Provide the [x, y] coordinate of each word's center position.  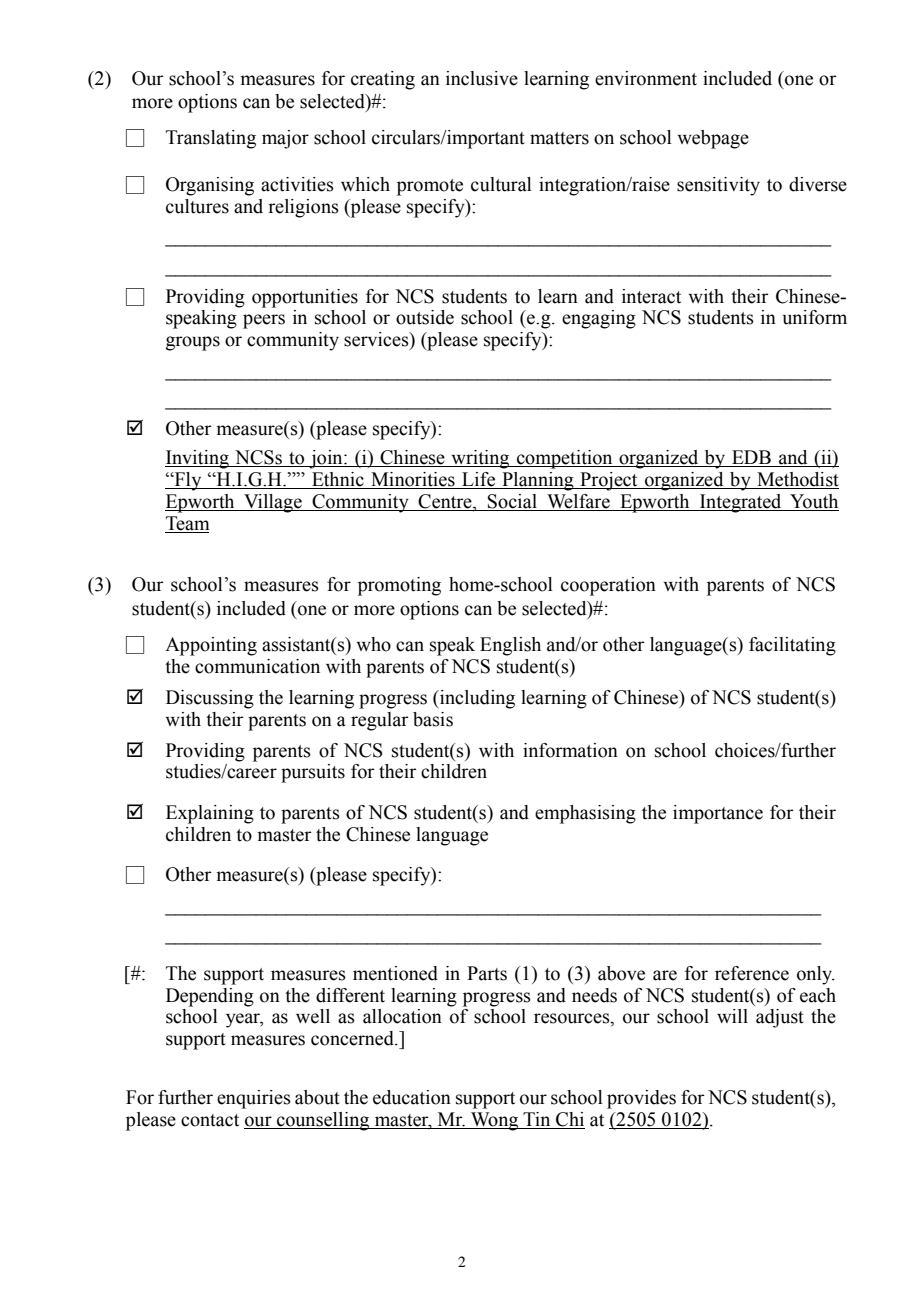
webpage [713, 139]
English [510, 646]
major [285, 139]
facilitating [792, 646]
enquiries [254, 1099]
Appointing [211, 646]
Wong [495, 1121]
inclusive [482, 78]
